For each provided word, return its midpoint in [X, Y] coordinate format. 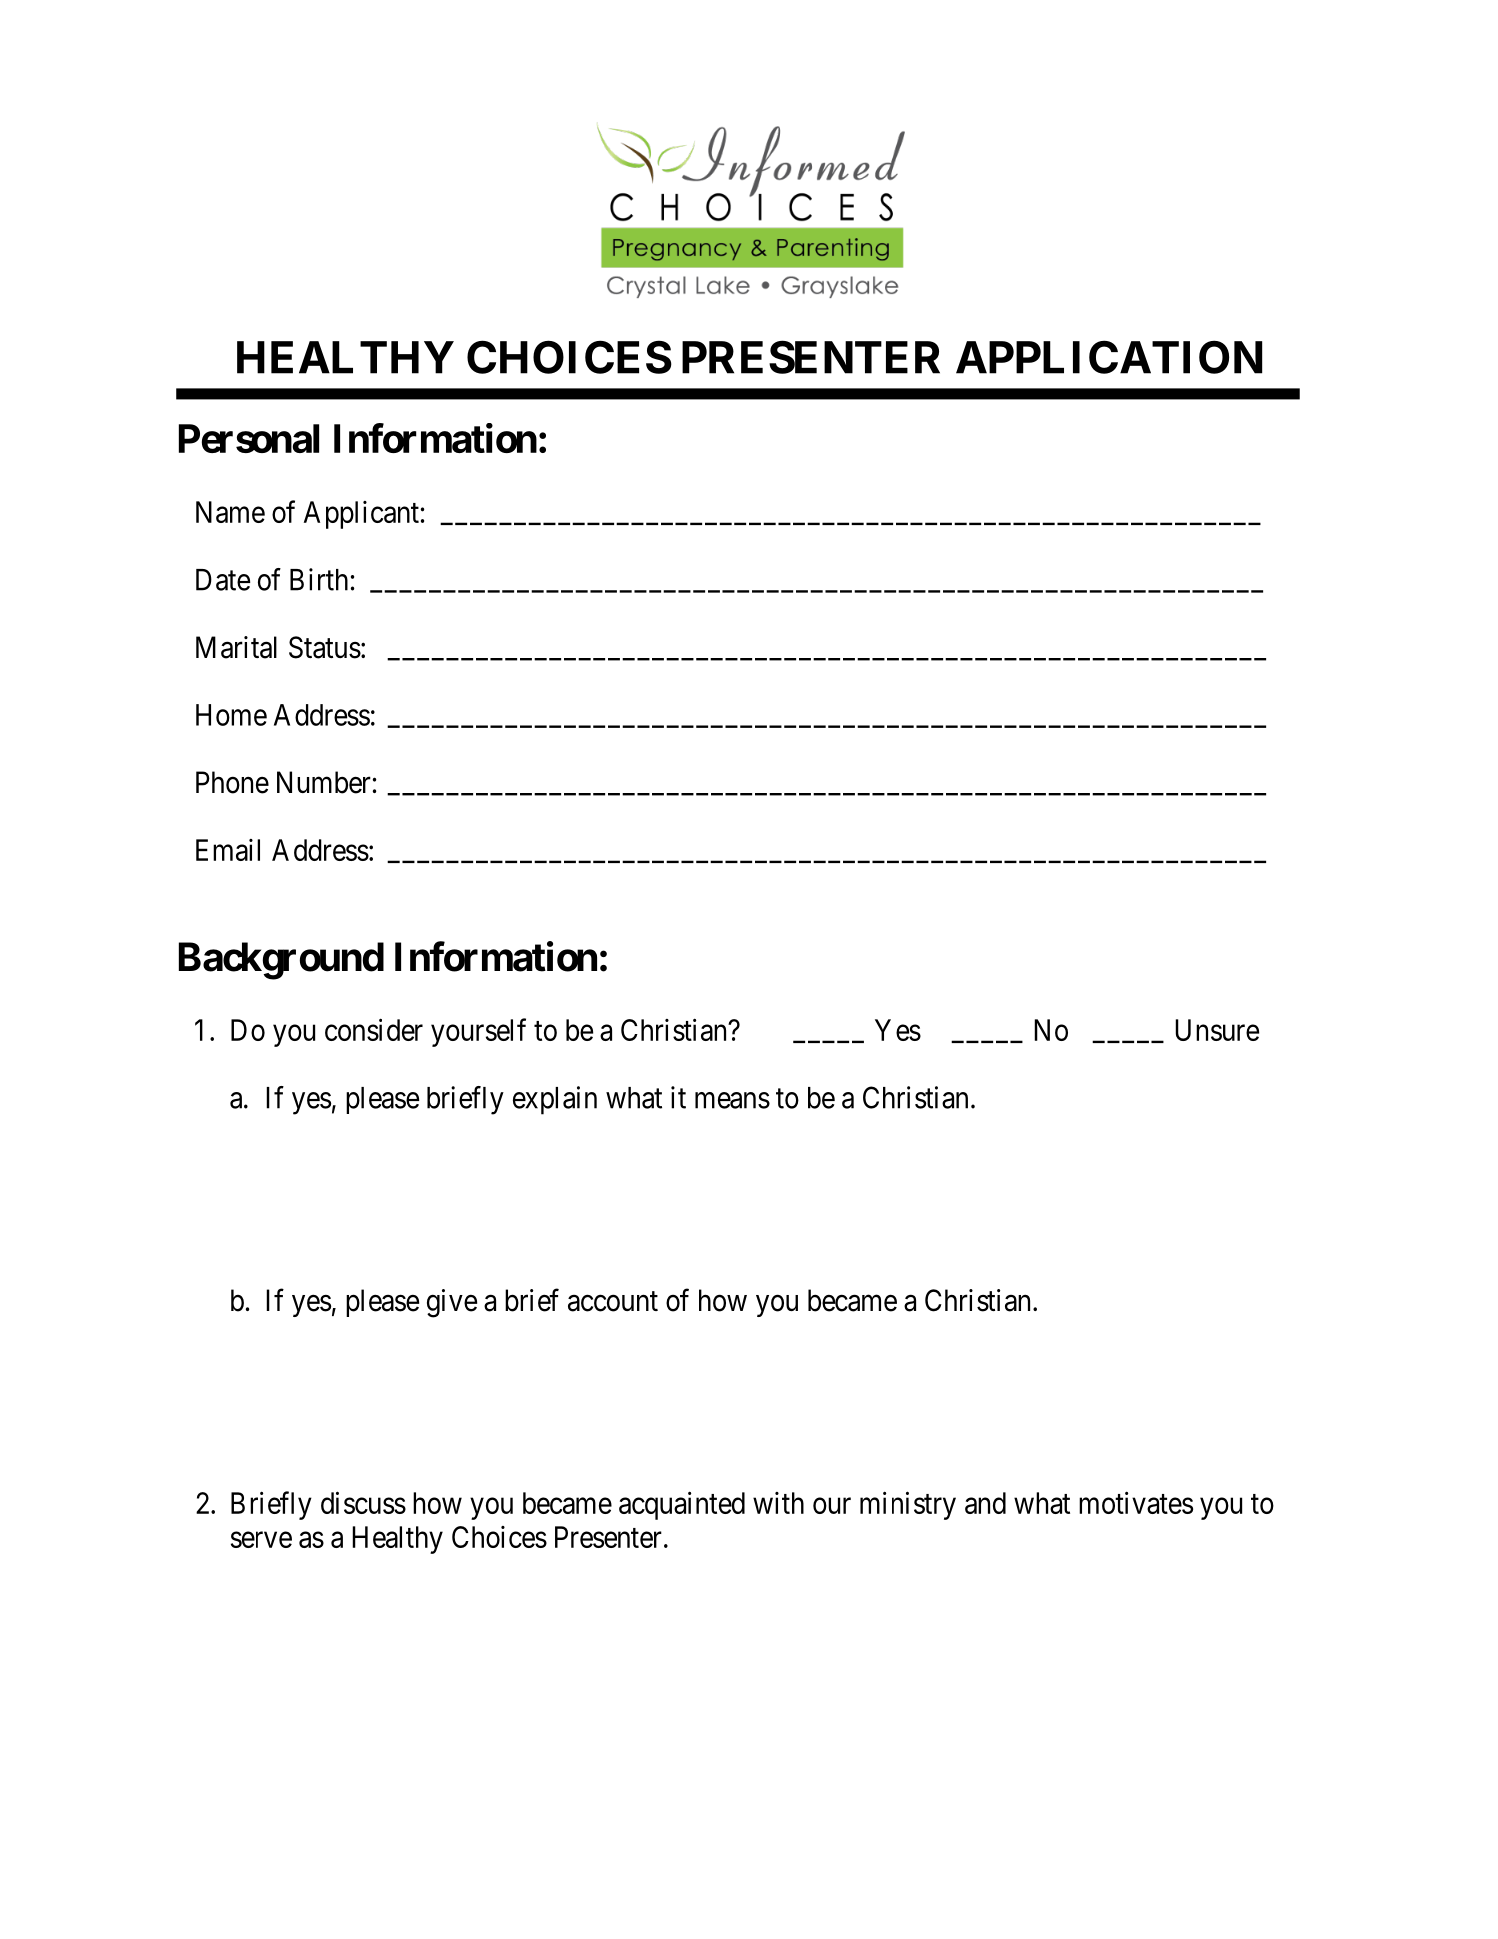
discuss [363, 1502]
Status [325, 647]
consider [374, 1029]
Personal [249, 438]
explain [555, 1100]
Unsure [1217, 1030]
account [613, 1302]
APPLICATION [1109, 357]
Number [324, 782]
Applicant [361, 515]
